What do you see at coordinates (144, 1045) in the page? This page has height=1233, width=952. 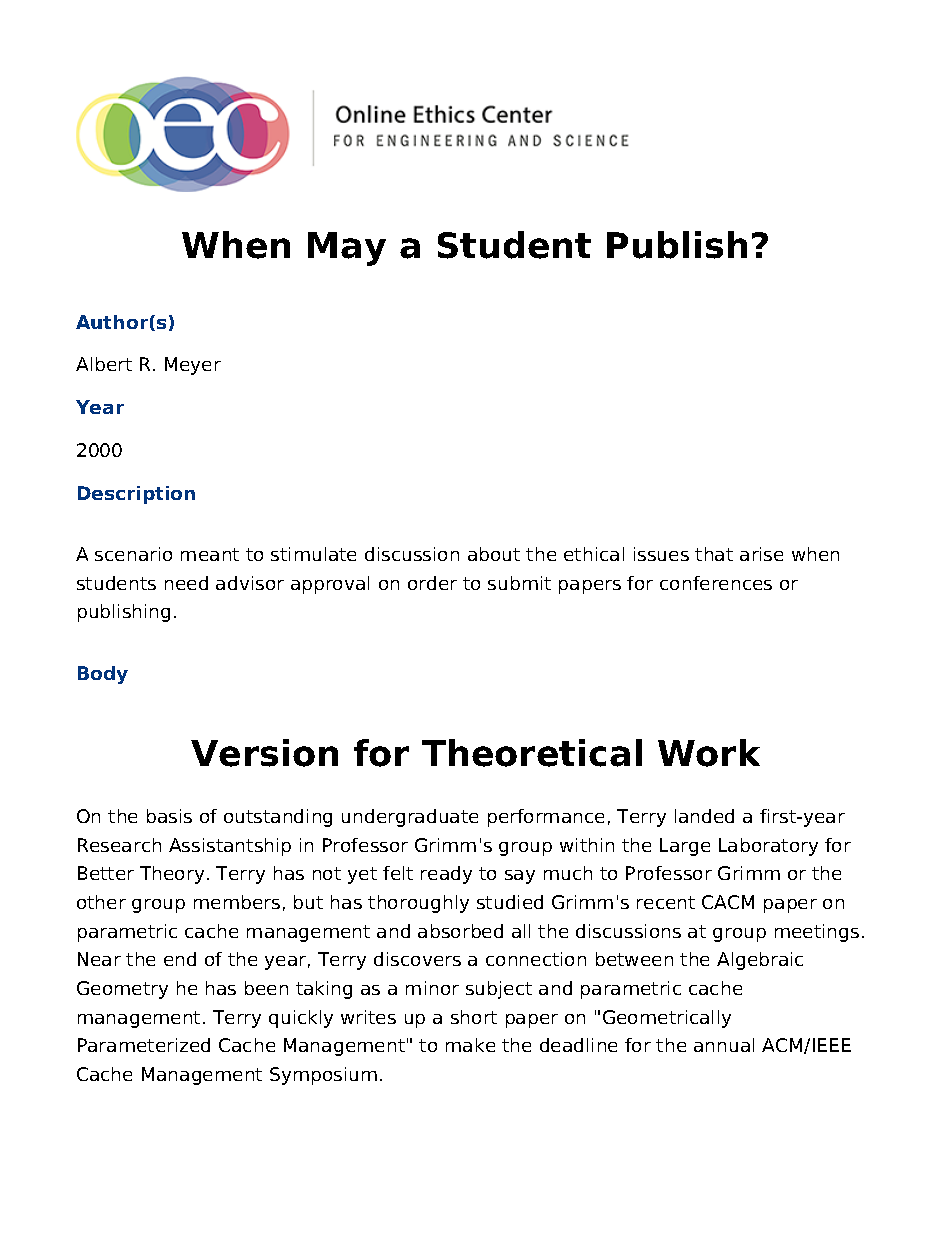 I see `Parameterized` at bounding box center [144, 1045].
